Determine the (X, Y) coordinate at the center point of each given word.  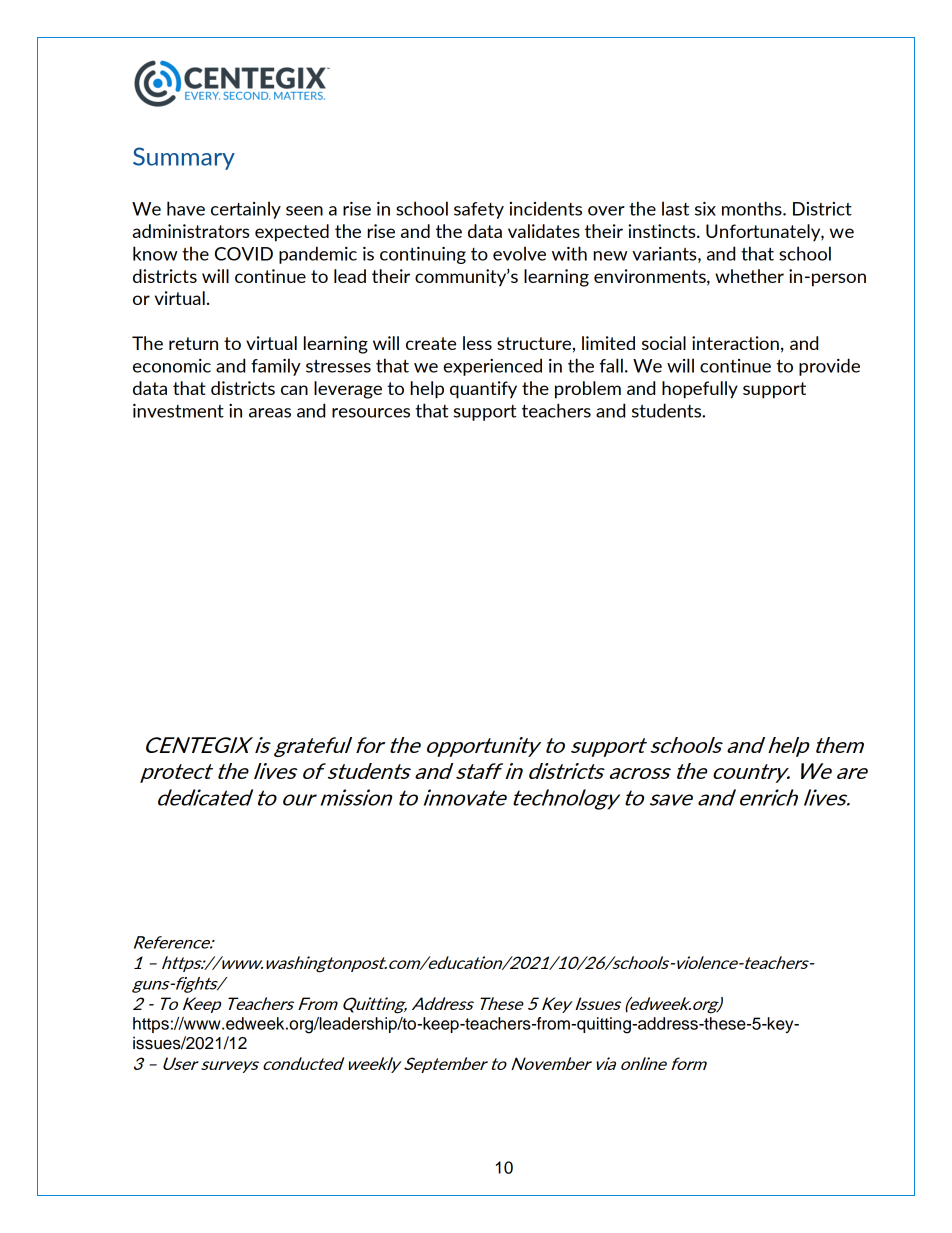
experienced (492, 367)
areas (270, 413)
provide (829, 367)
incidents (546, 208)
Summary (184, 158)
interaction (735, 343)
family (276, 367)
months (753, 208)
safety (479, 210)
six (705, 209)
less (477, 343)
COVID (244, 254)
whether (749, 276)
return (193, 343)
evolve (519, 253)
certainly (246, 210)
